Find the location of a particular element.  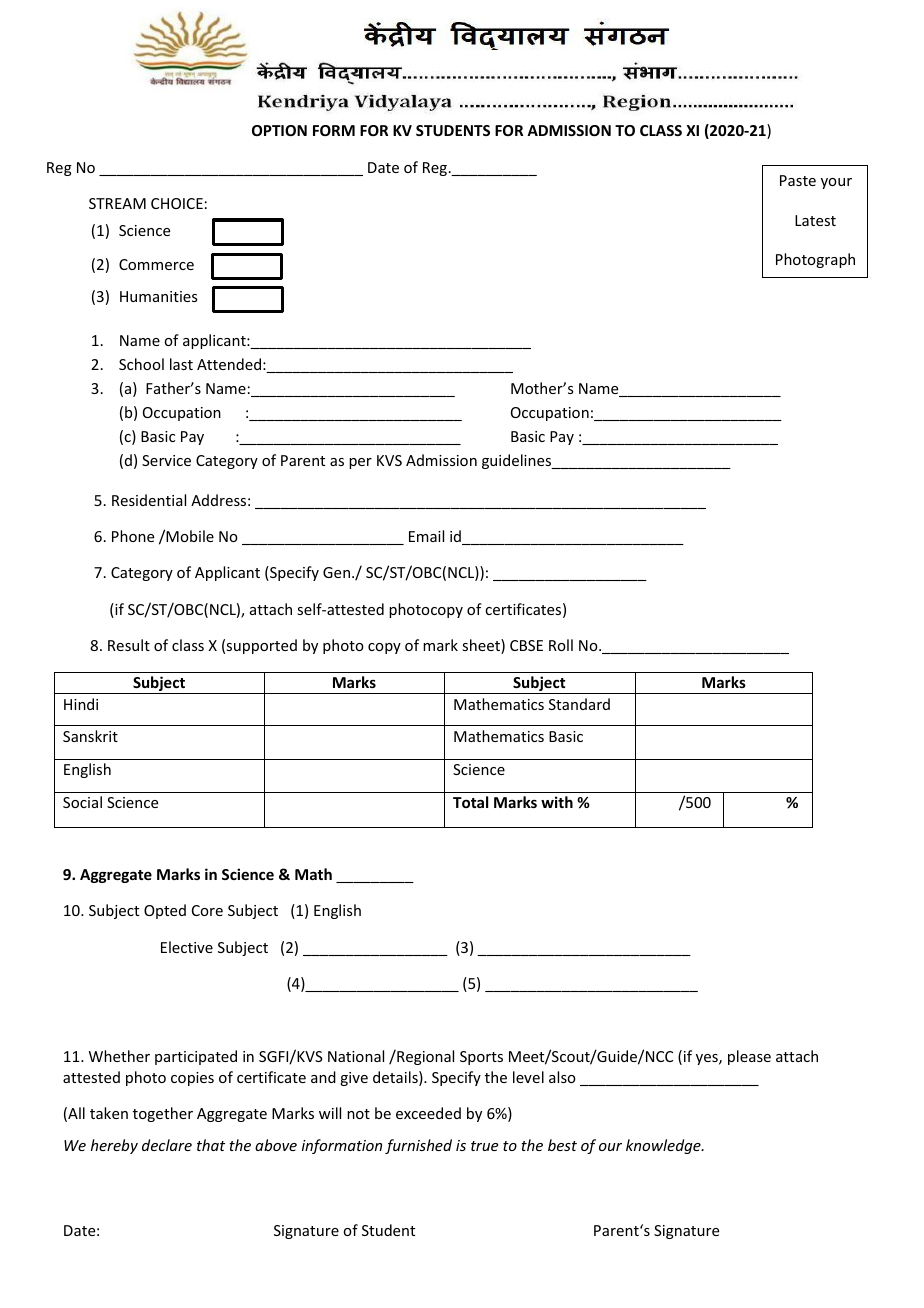

CHOICE is located at coordinates (177, 203).
